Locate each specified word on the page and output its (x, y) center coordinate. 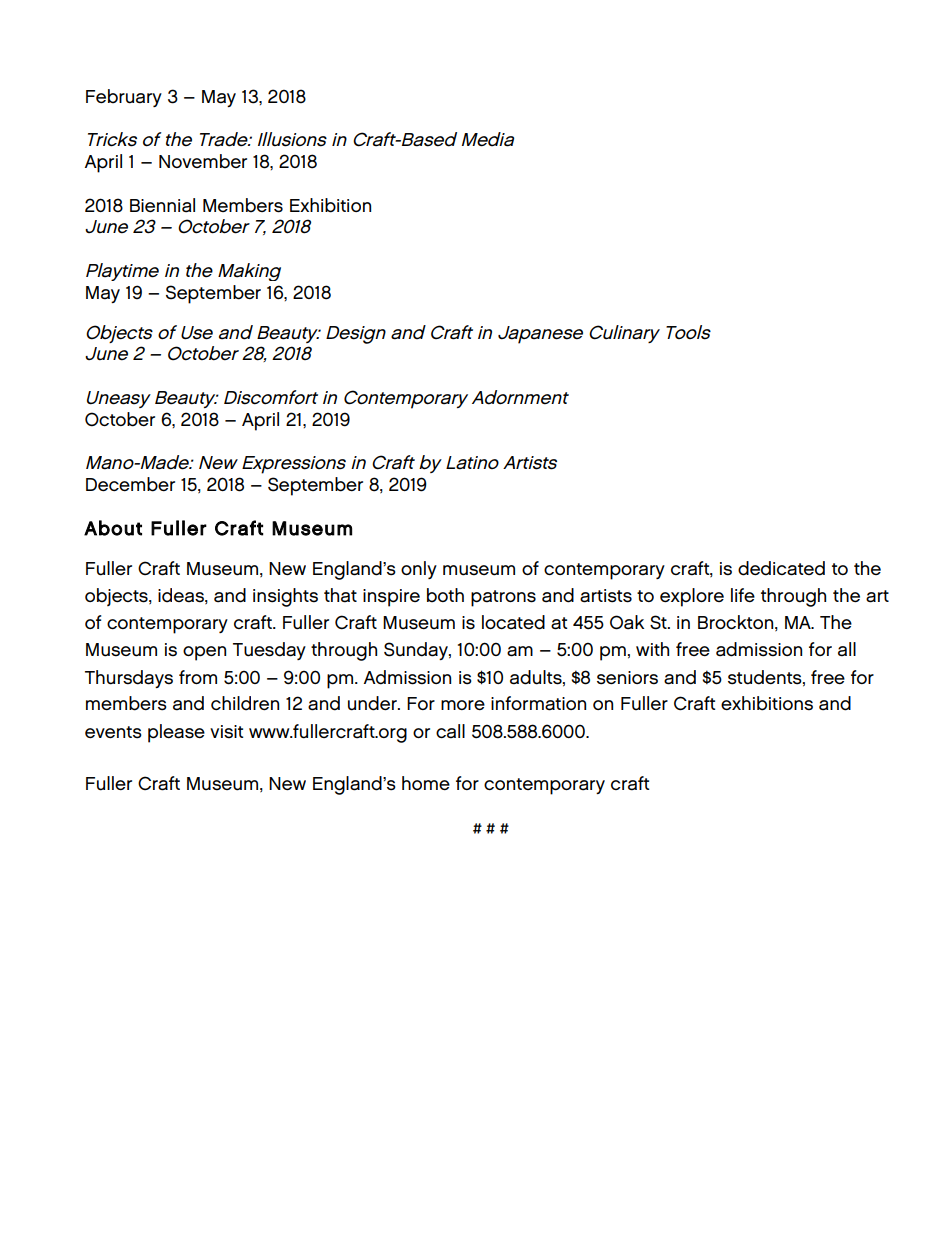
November (203, 161)
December (130, 484)
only (419, 570)
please (176, 733)
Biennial (162, 205)
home (426, 783)
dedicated (781, 568)
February (124, 98)
